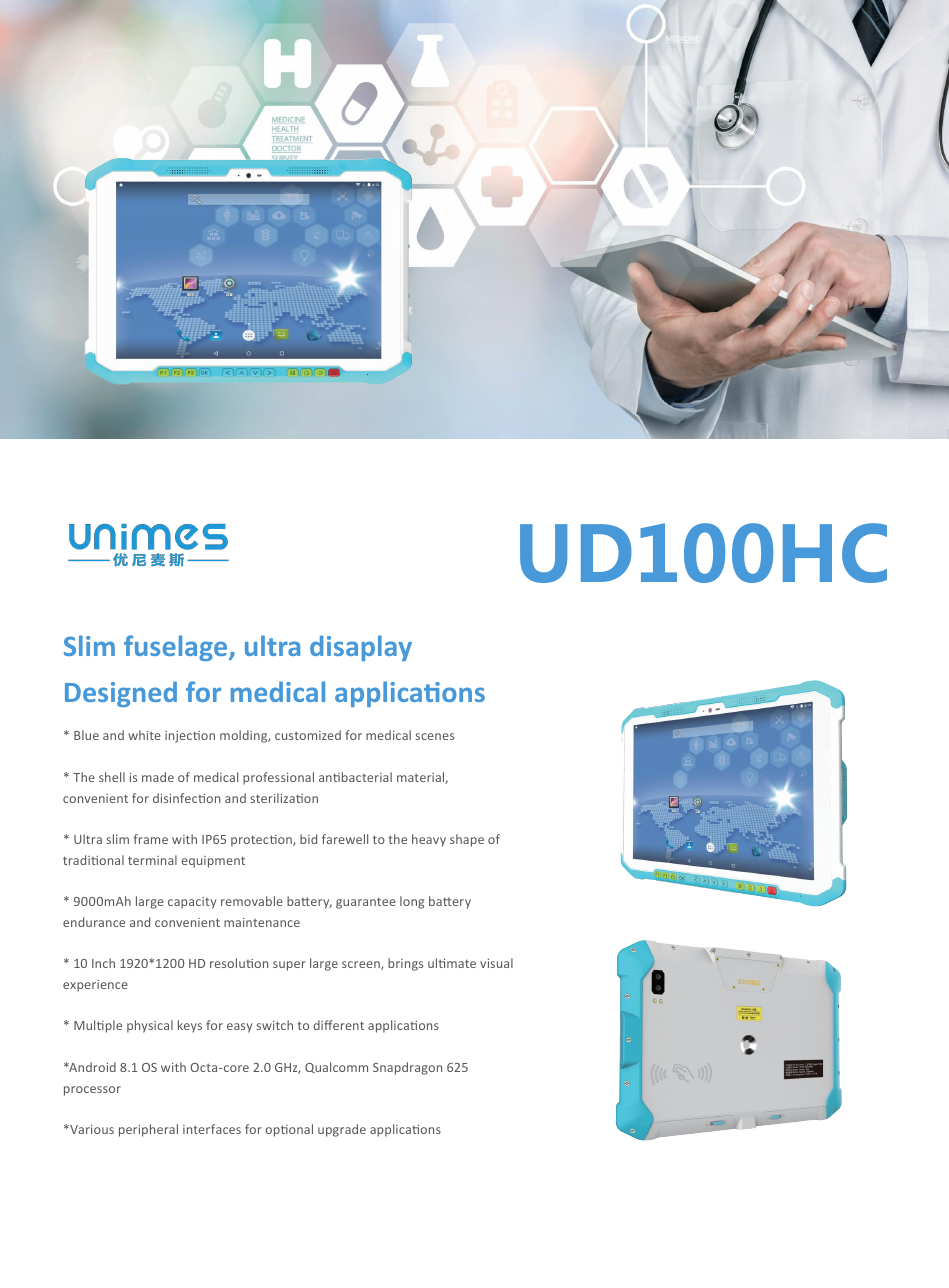 The image size is (949, 1288). I want to click on professional, so click(278, 778).
